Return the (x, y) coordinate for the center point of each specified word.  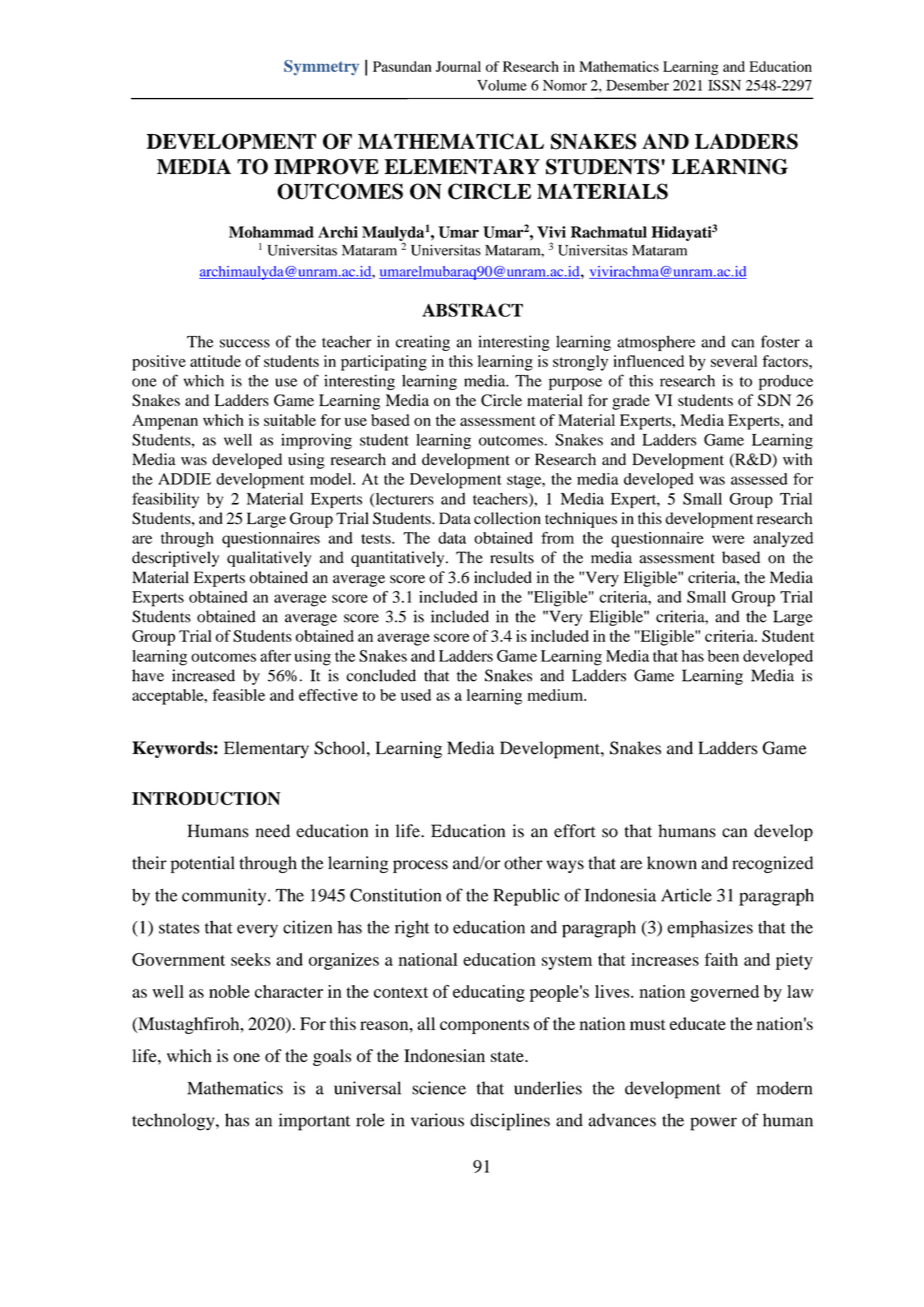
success (245, 343)
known (672, 863)
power (713, 1124)
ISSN (724, 85)
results (512, 557)
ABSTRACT (472, 310)
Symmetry (321, 67)
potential (203, 864)
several (734, 361)
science (439, 1088)
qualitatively (269, 559)
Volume (502, 85)
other (523, 863)
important (314, 1122)
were (728, 539)
